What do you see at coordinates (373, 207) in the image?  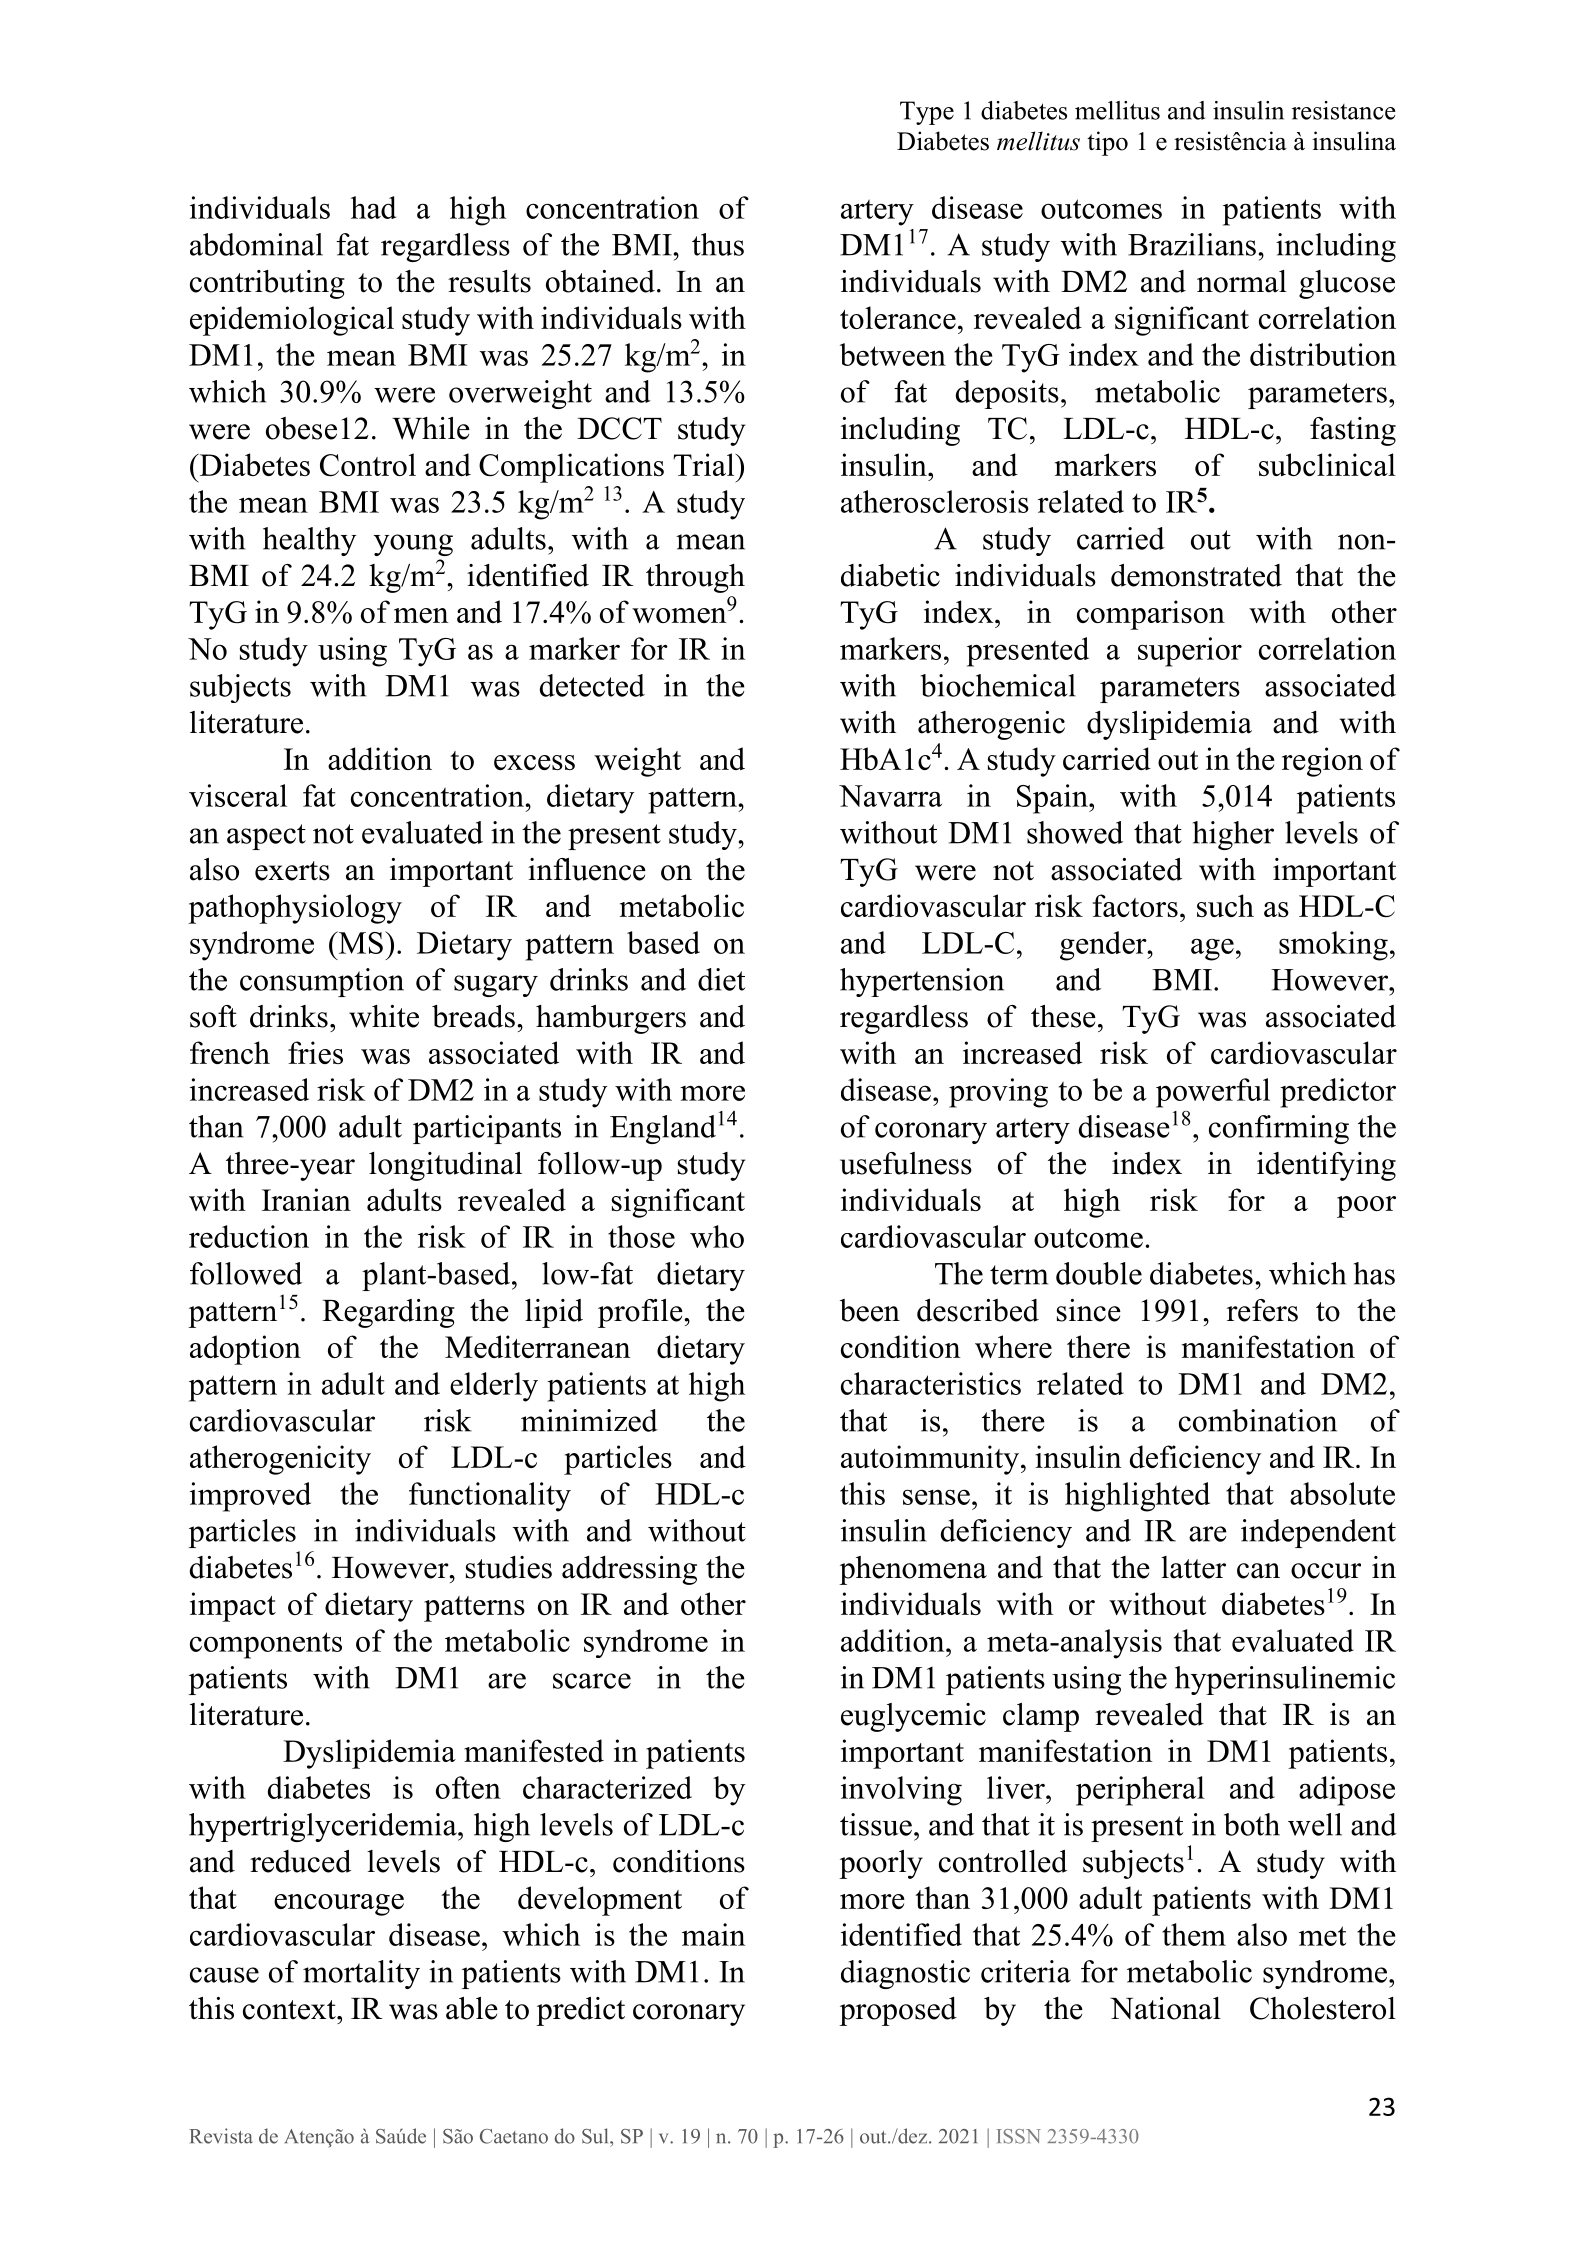 I see `had` at bounding box center [373, 207].
